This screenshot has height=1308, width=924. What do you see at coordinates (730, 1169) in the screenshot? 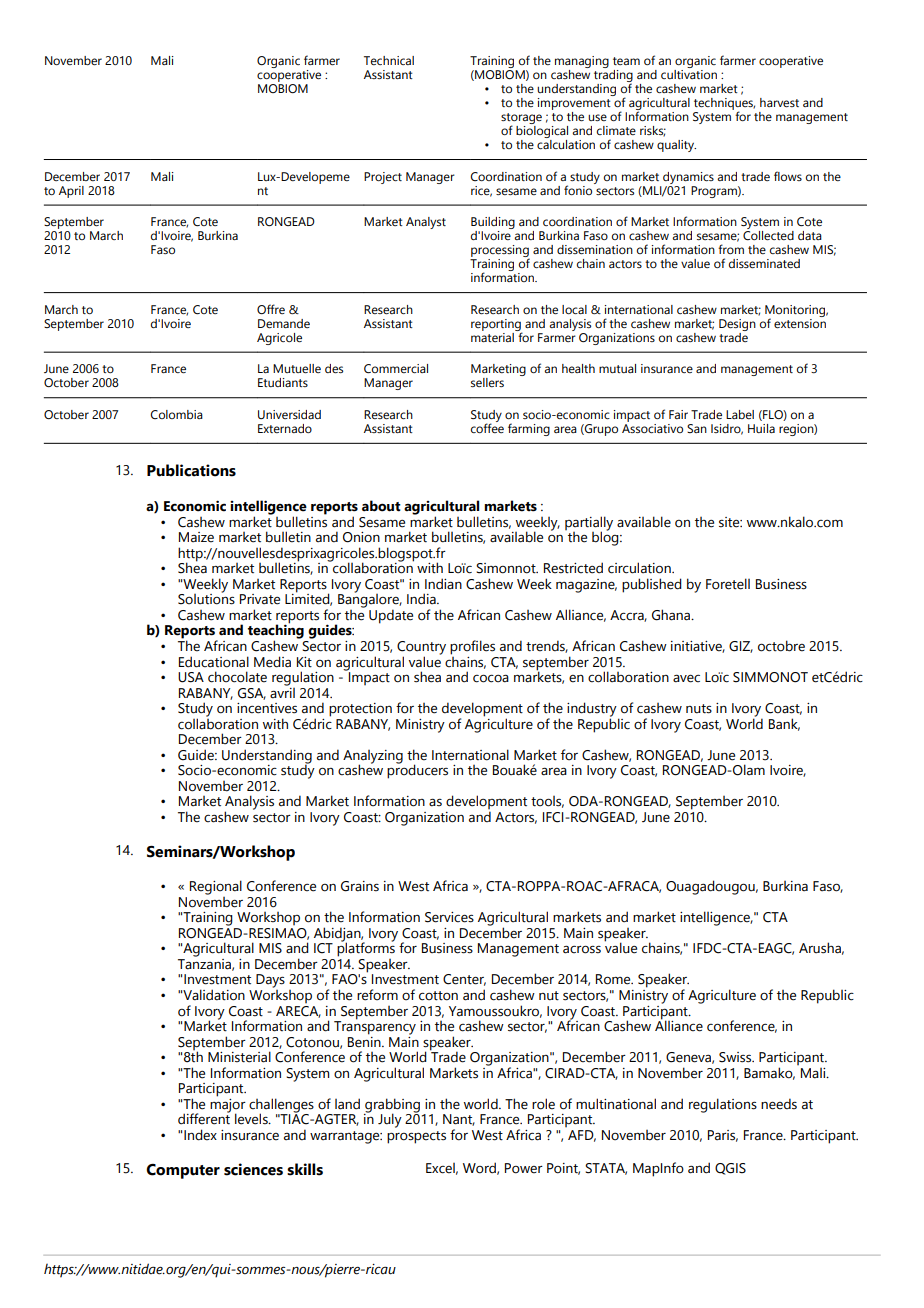
I see `QGIS` at bounding box center [730, 1169].
